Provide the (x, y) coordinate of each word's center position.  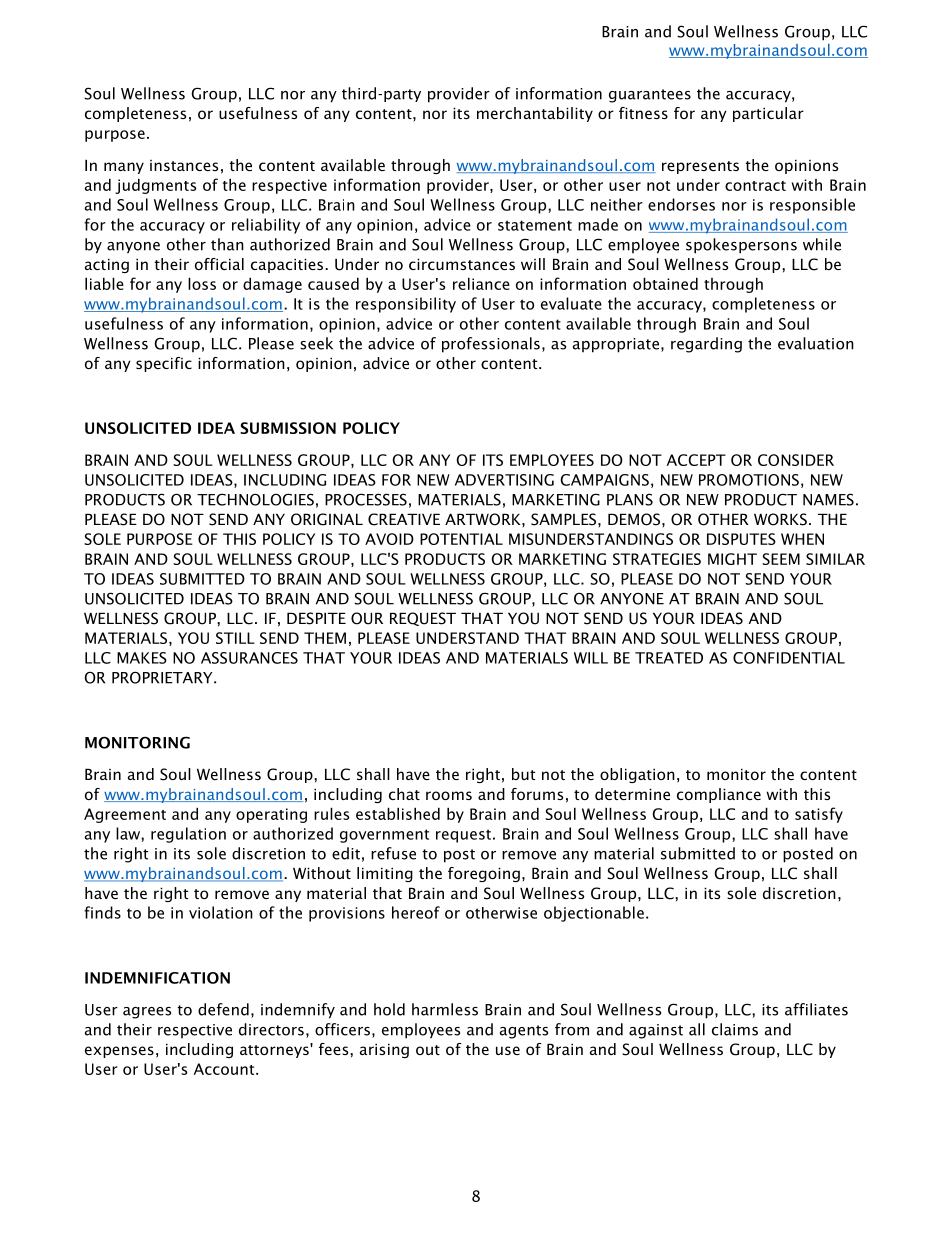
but (523, 774)
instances (184, 165)
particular (768, 114)
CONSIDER (796, 460)
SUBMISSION (288, 428)
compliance (719, 795)
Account (225, 1069)
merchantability (535, 114)
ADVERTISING (504, 480)
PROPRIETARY (163, 677)
